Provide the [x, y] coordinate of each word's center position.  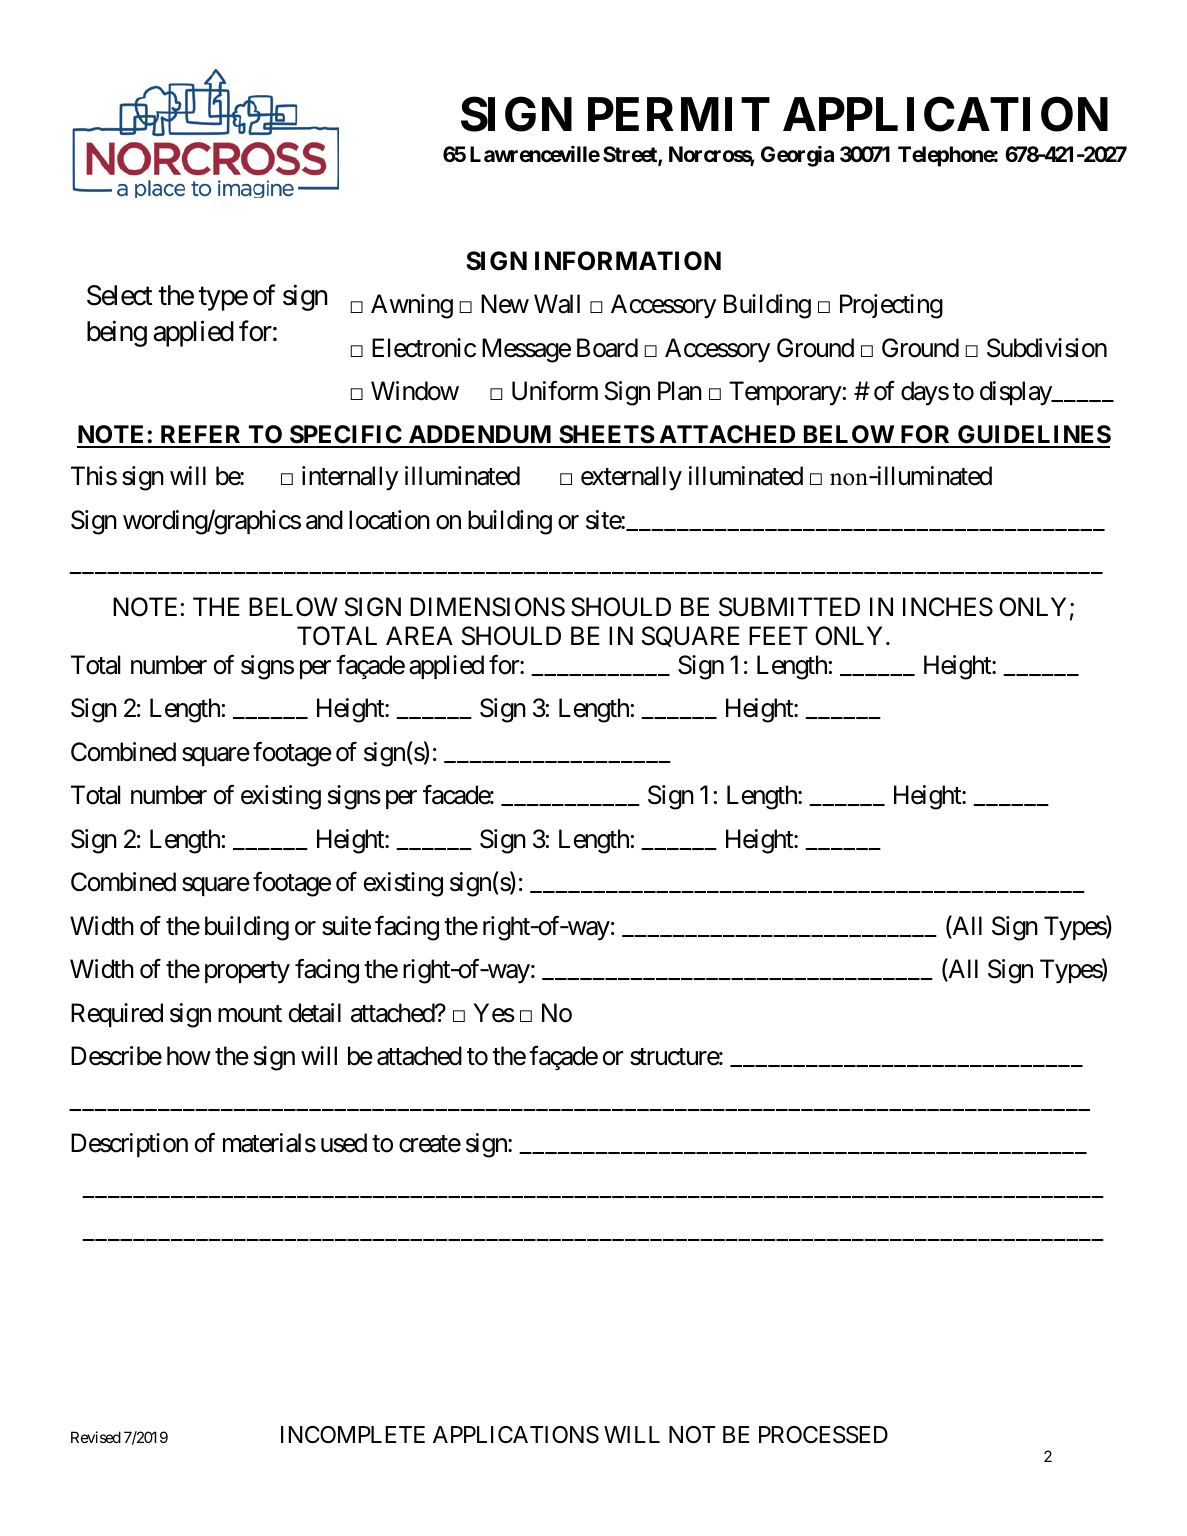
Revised [96, 1437]
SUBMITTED [789, 607]
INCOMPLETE [353, 1434]
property [247, 973]
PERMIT [679, 114]
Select [120, 295]
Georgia [797, 156]
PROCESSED [823, 1435]
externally [631, 478]
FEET [778, 635]
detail [315, 1013]
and [324, 520]
